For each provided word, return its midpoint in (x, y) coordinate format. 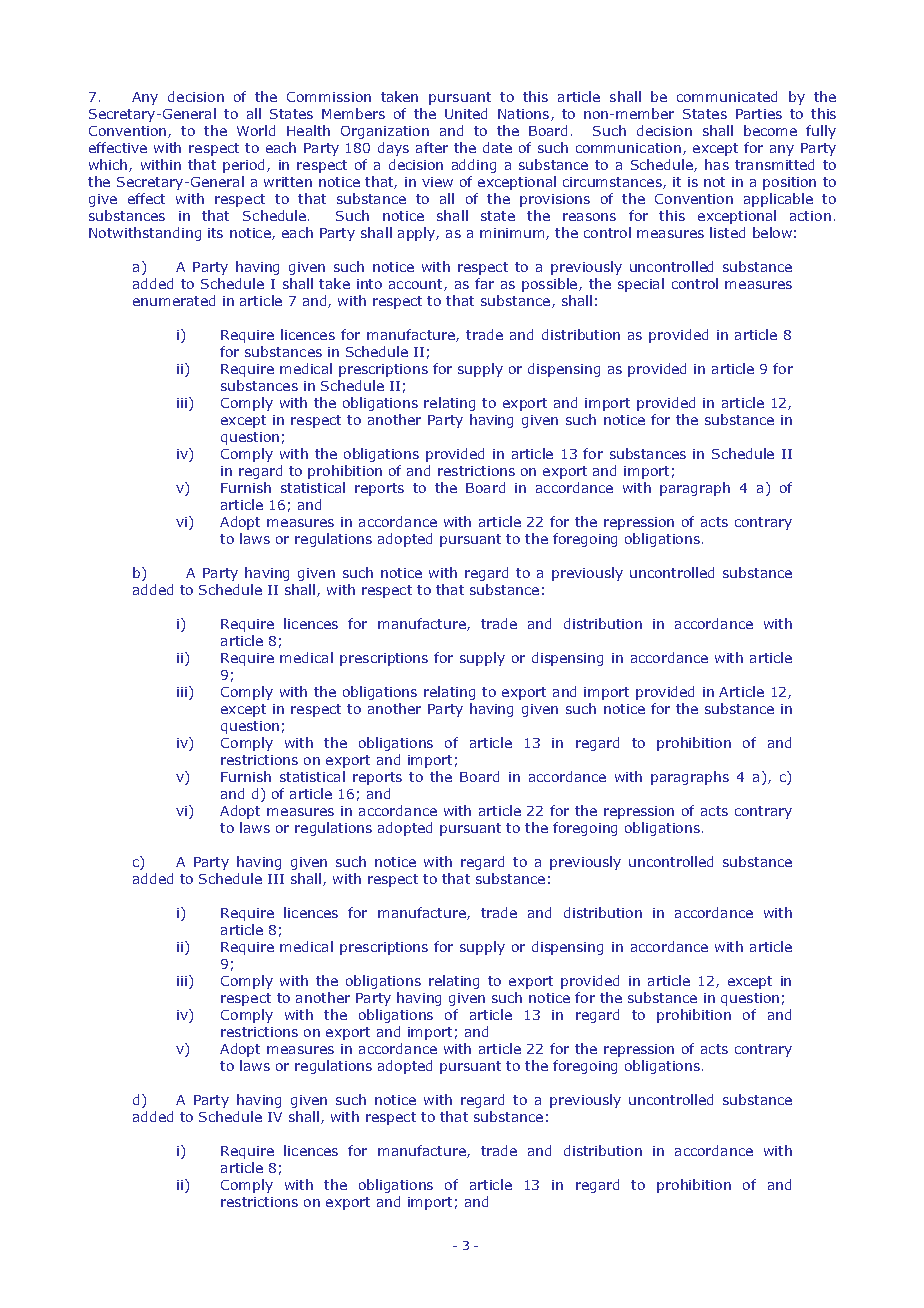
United (466, 113)
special (641, 285)
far (484, 283)
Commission (329, 97)
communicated (727, 96)
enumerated (174, 300)
